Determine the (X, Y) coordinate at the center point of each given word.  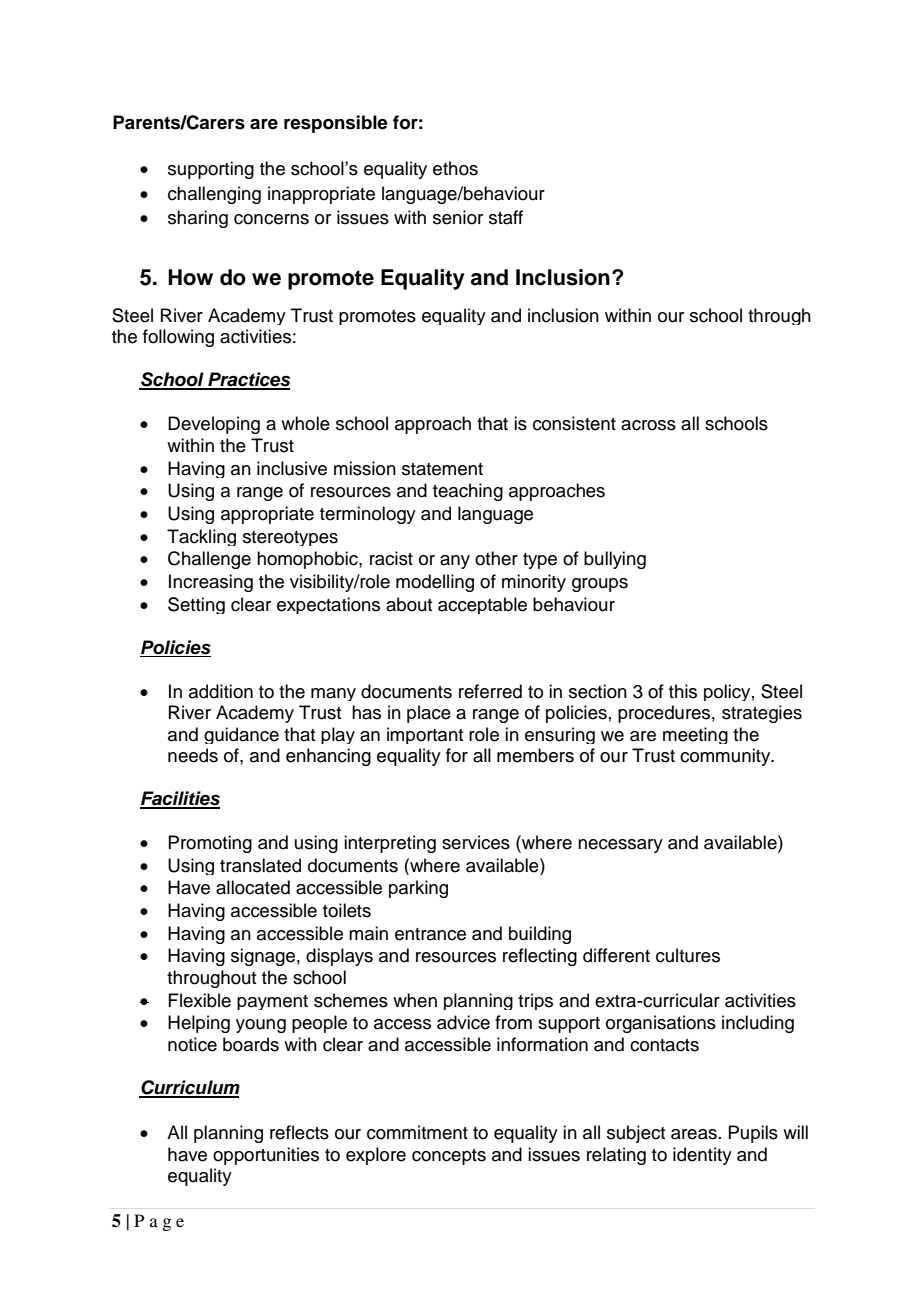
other (496, 558)
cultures (688, 955)
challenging (214, 195)
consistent (574, 423)
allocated (253, 887)
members (535, 755)
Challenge (209, 560)
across (648, 425)
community (726, 757)
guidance (241, 735)
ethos (455, 168)
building (540, 935)
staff (506, 217)
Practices (248, 380)
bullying (615, 560)
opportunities (266, 1156)
